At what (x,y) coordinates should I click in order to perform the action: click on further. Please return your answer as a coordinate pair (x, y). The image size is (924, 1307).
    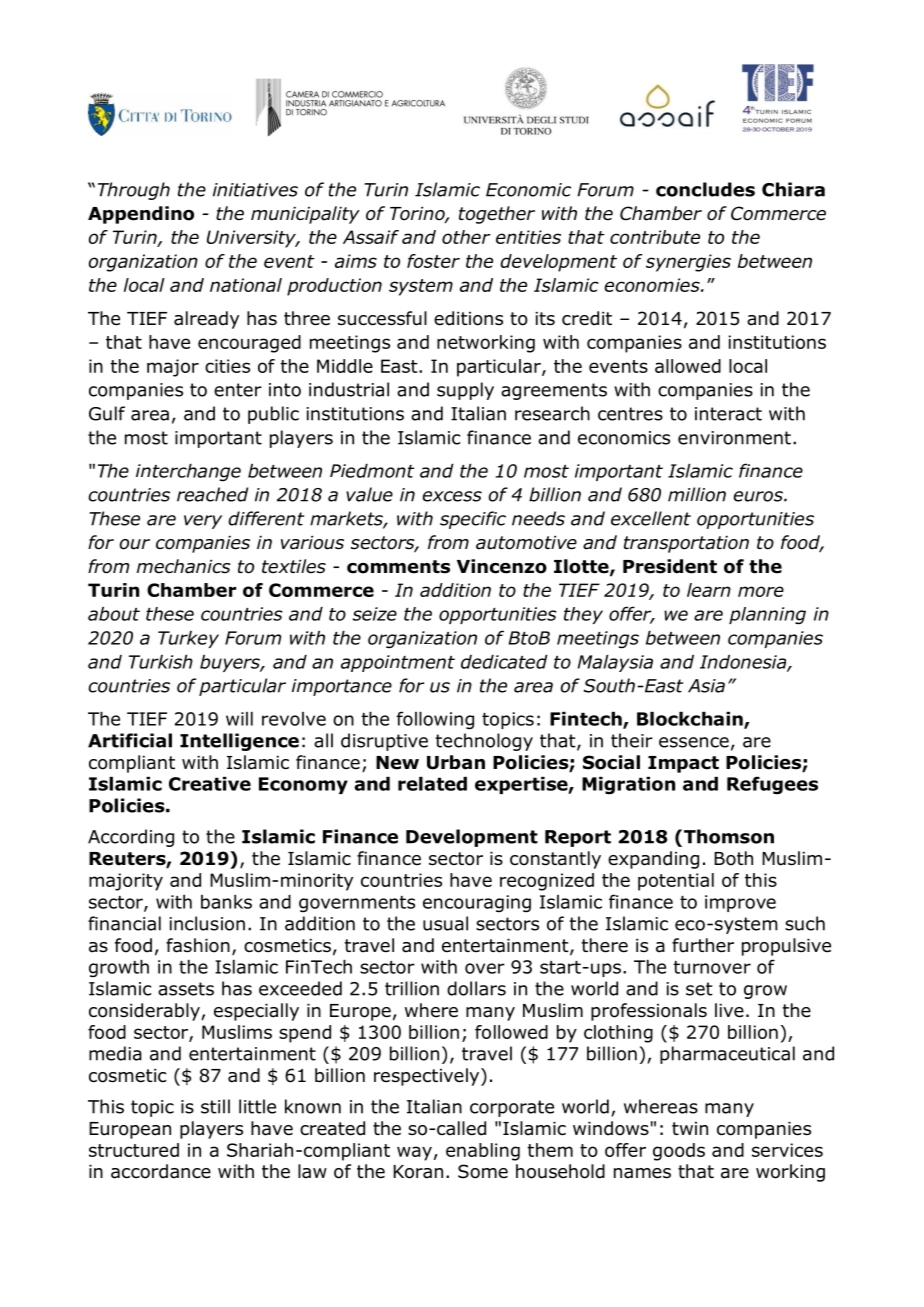
    Looking at the image, I should click on (703, 945).
